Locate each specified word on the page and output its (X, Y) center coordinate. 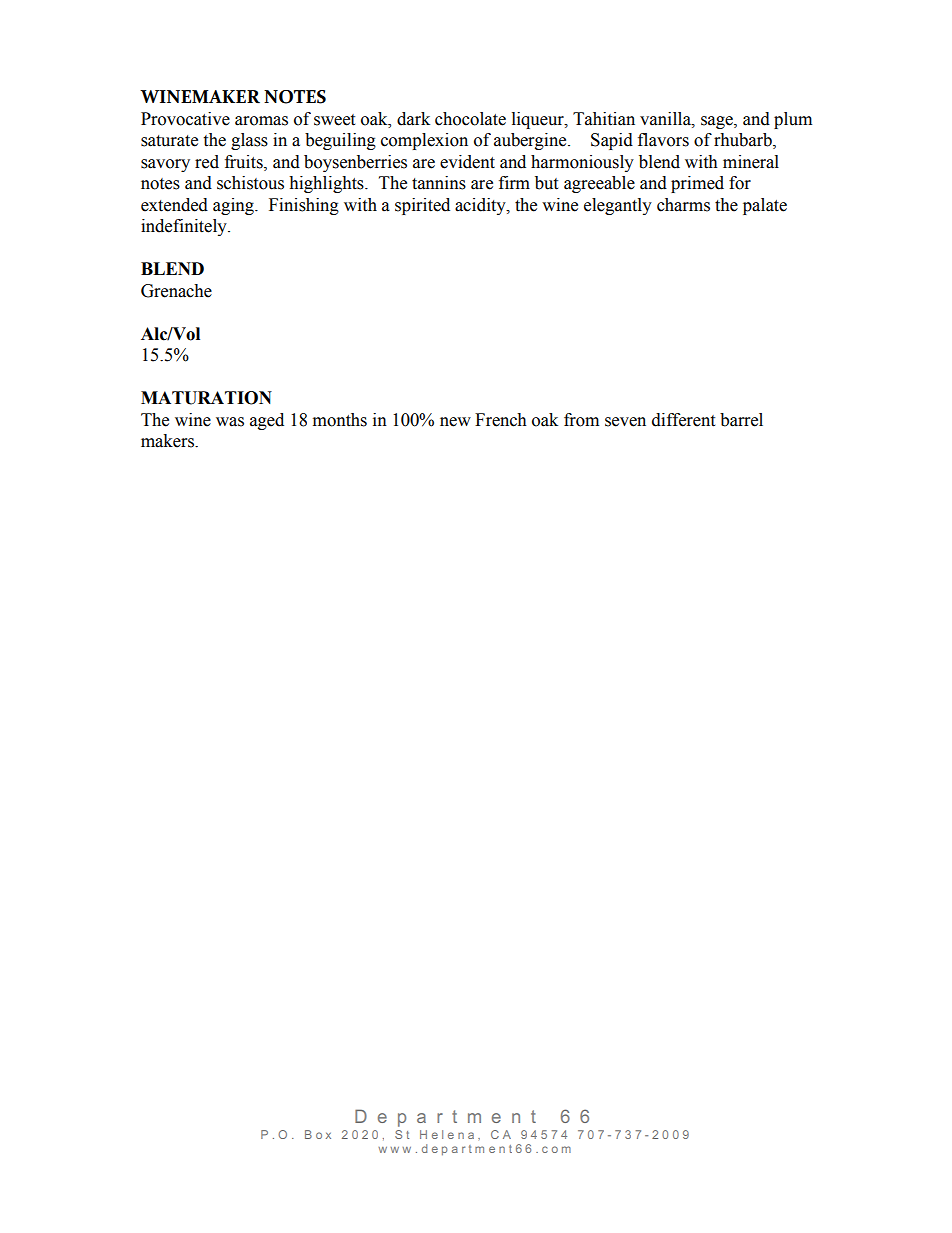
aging (234, 206)
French (501, 420)
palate (765, 206)
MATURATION (206, 398)
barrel (741, 420)
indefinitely (185, 227)
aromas (261, 121)
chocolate (470, 119)
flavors (663, 140)
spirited (422, 206)
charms (683, 205)
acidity (481, 206)
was (230, 422)
